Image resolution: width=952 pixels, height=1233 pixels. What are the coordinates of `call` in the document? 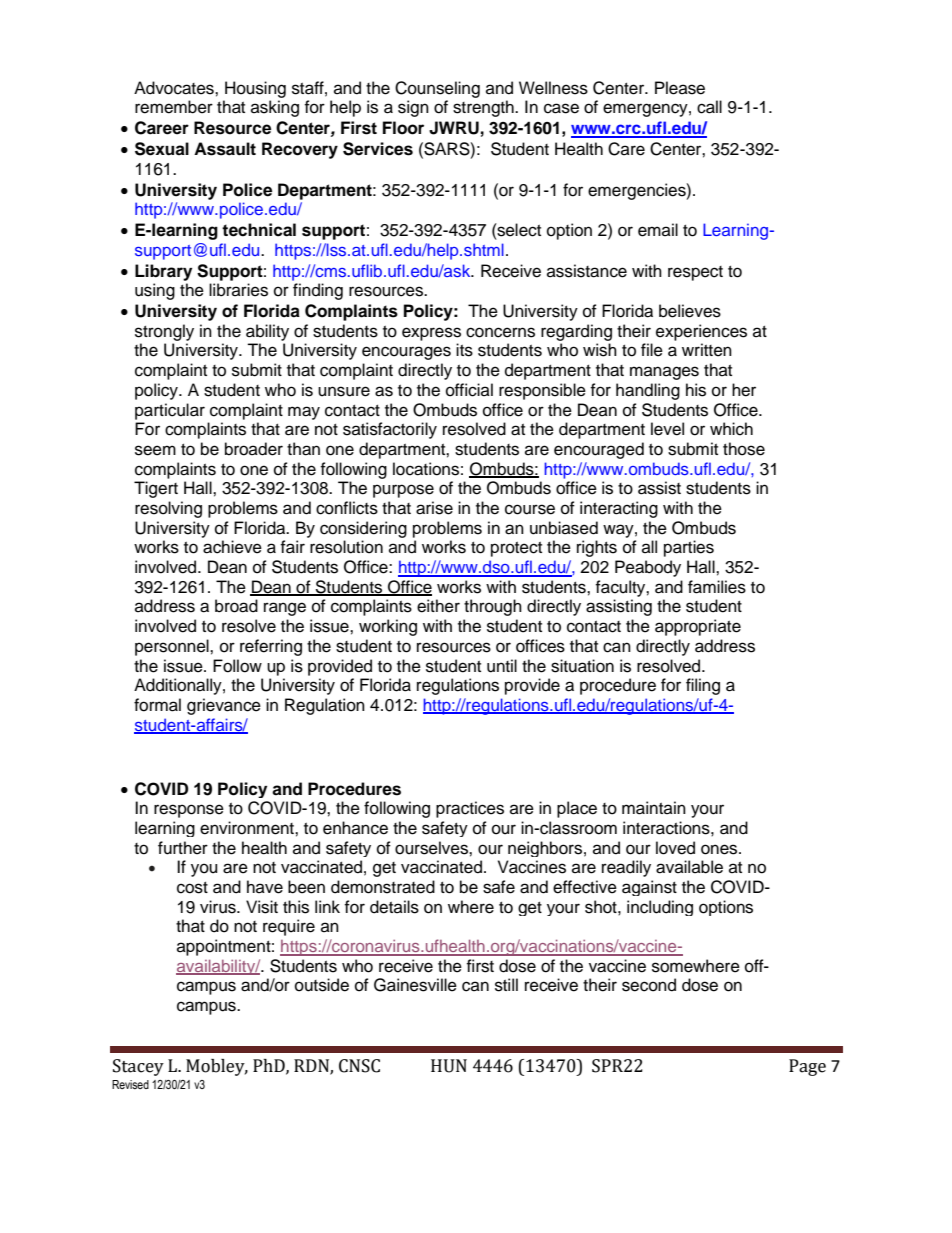 It's located at (709, 107).
